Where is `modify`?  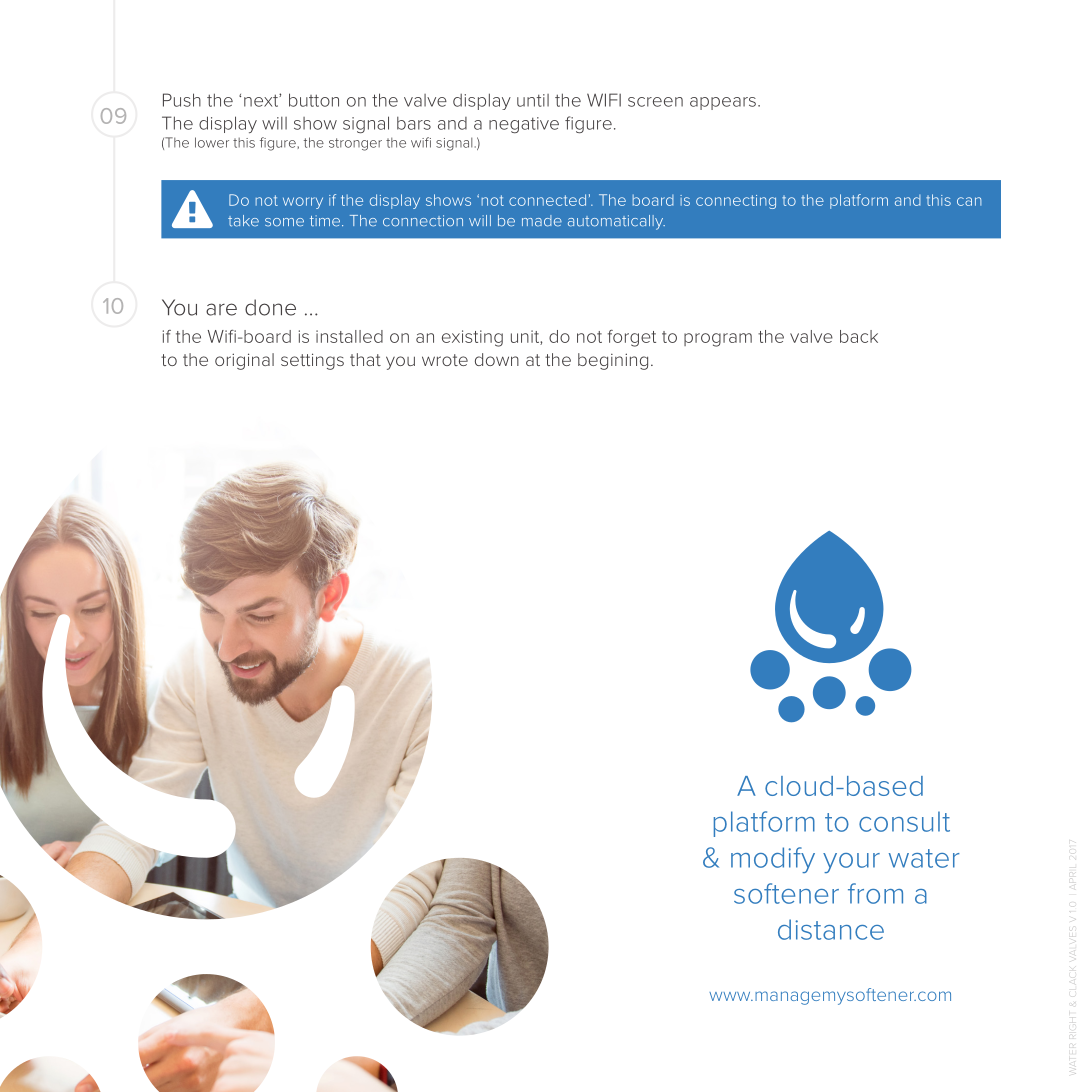 modify is located at coordinates (773, 860).
